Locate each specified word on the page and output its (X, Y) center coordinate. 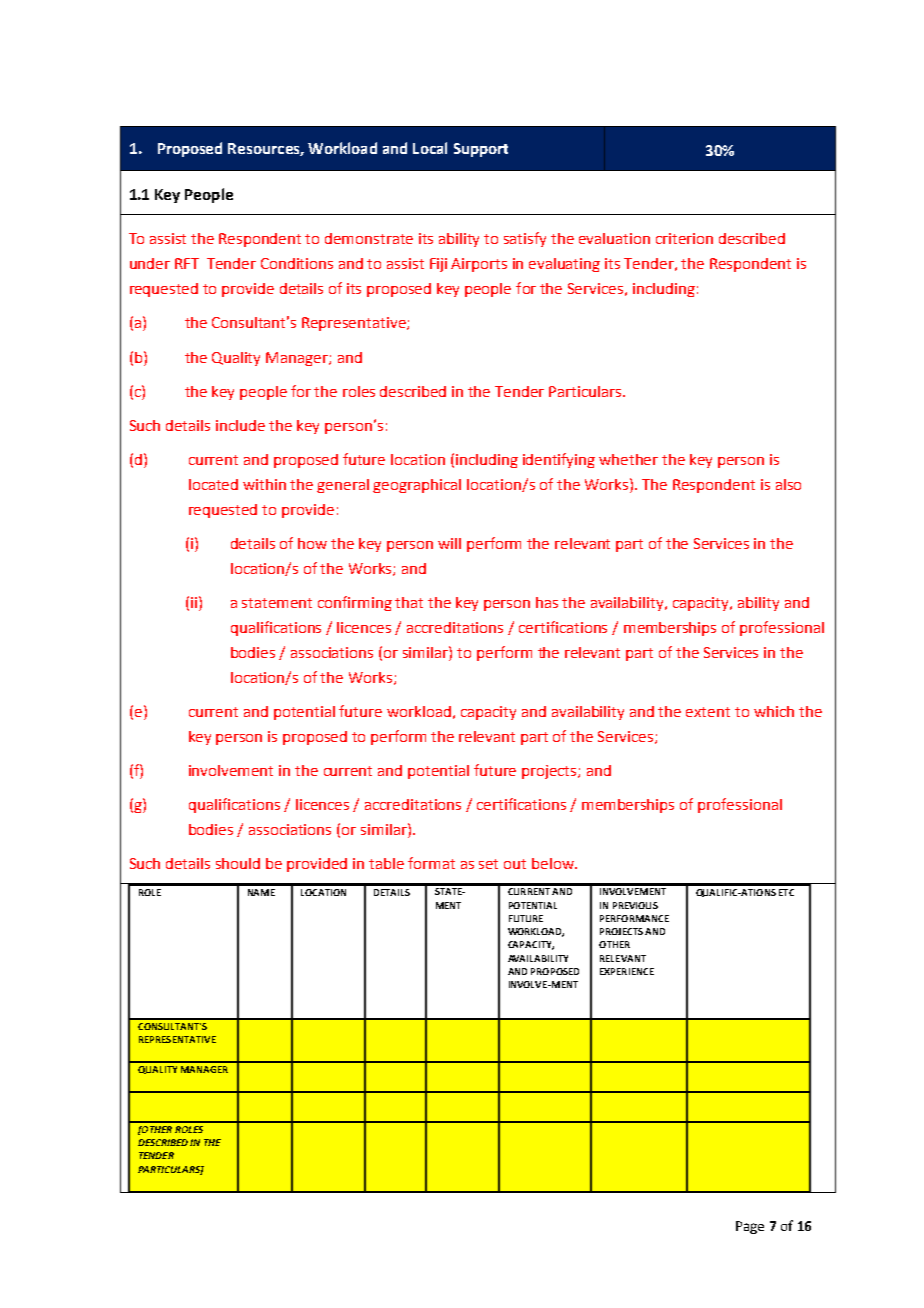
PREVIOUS (635, 905)
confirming (355, 603)
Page (750, 1227)
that (409, 602)
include (240, 425)
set (488, 864)
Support (481, 150)
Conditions (297, 263)
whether (628, 459)
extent (708, 712)
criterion (684, 238)
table (386, 863)
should (238, 863)
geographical (417, 486)
